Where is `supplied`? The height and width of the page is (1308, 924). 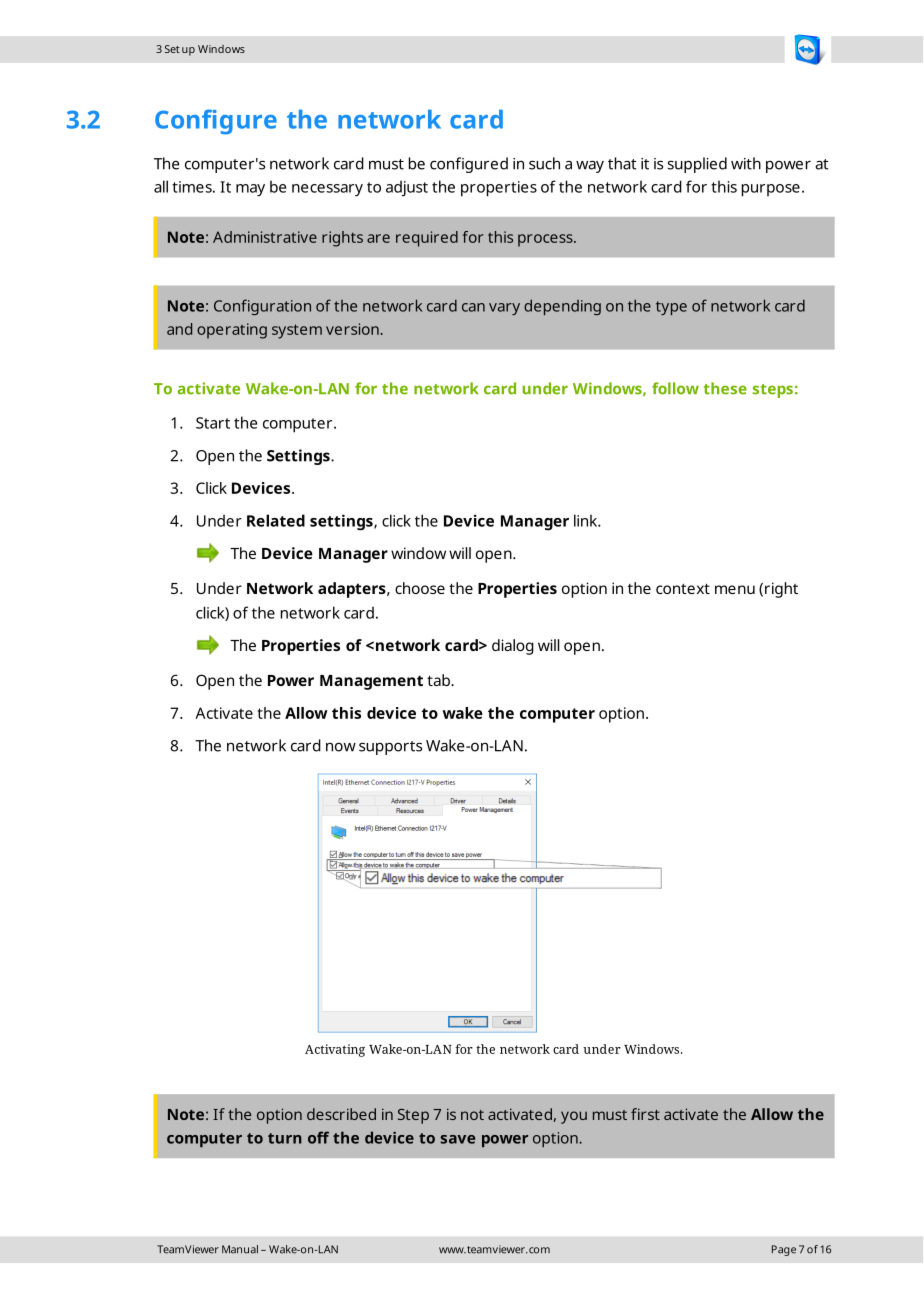
supplied is located at coordinates (697, 165).
